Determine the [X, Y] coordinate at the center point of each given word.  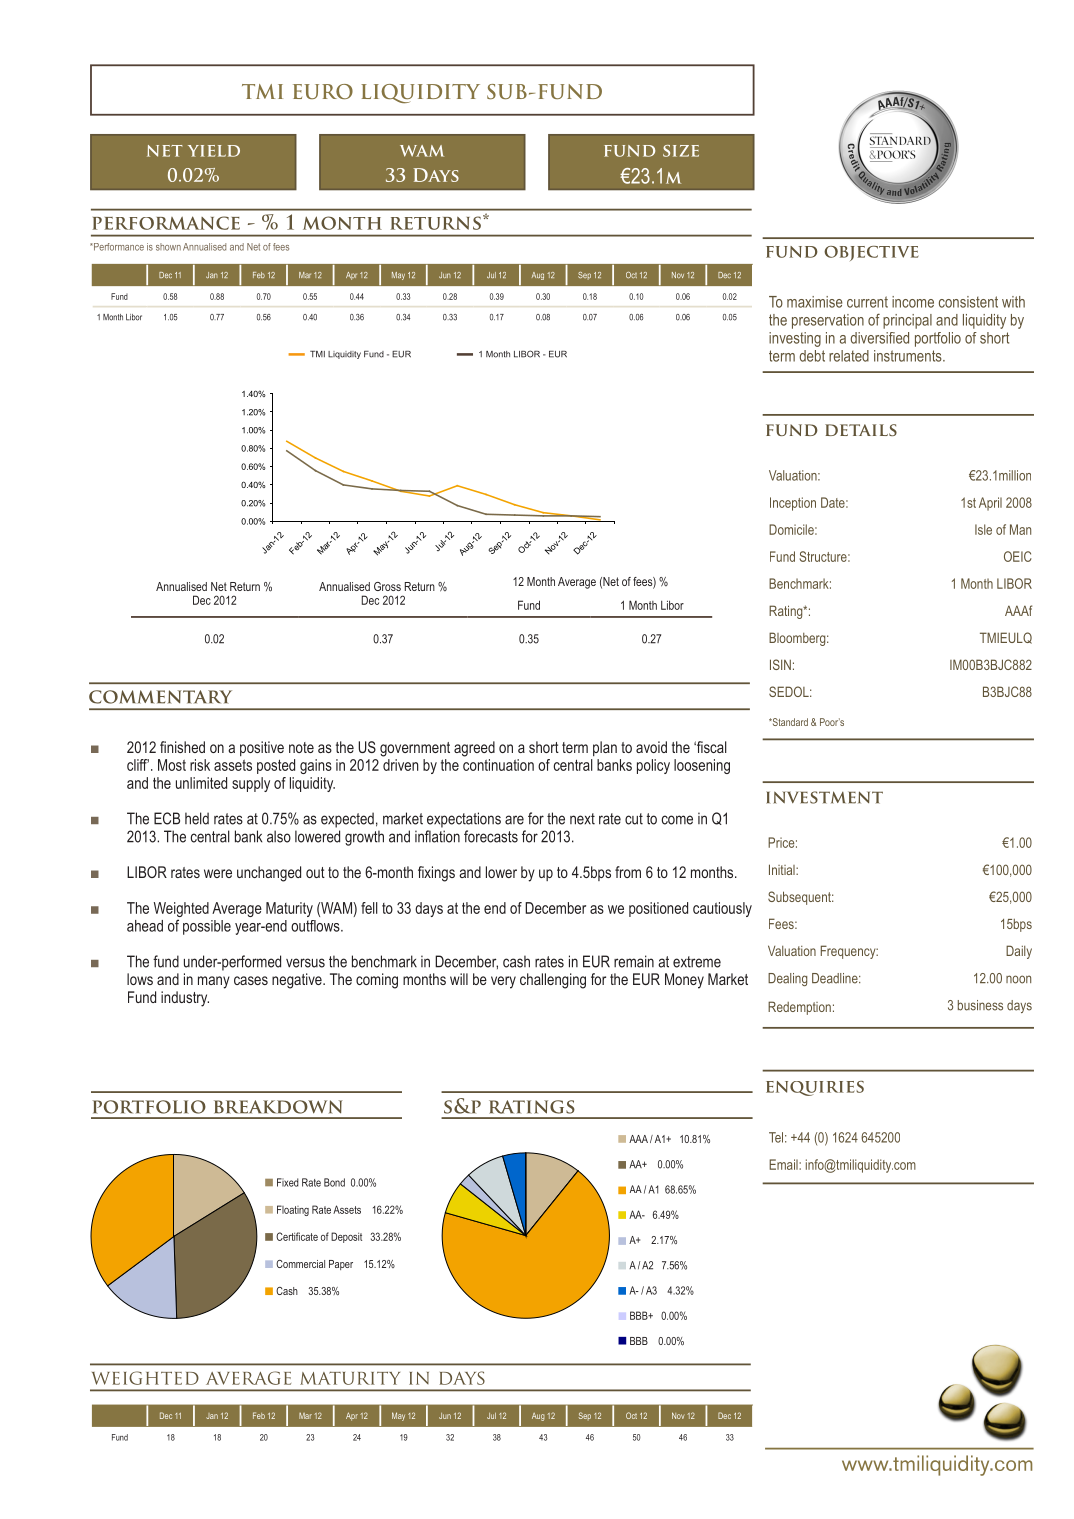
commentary [160, 697]
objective [871, 253]
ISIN [780, 664]
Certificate [297, 1236]
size [681, 151]
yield [214, 151]
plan [605, 748]
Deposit [346, 1237]
